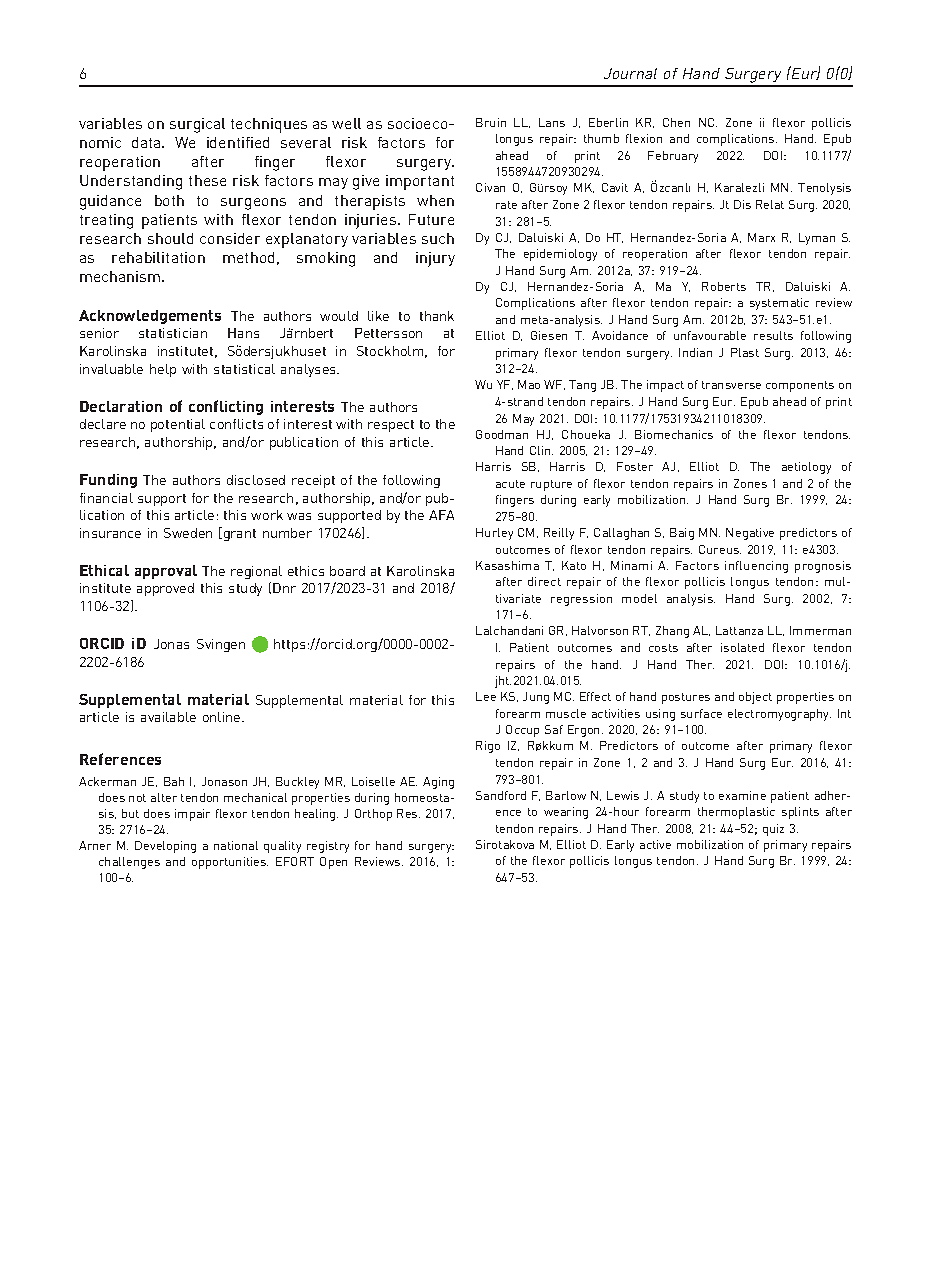  What do you see at coordinates (491, 122) in the screenshot?
I see `Bruin` at bounding box center [491, 122].
